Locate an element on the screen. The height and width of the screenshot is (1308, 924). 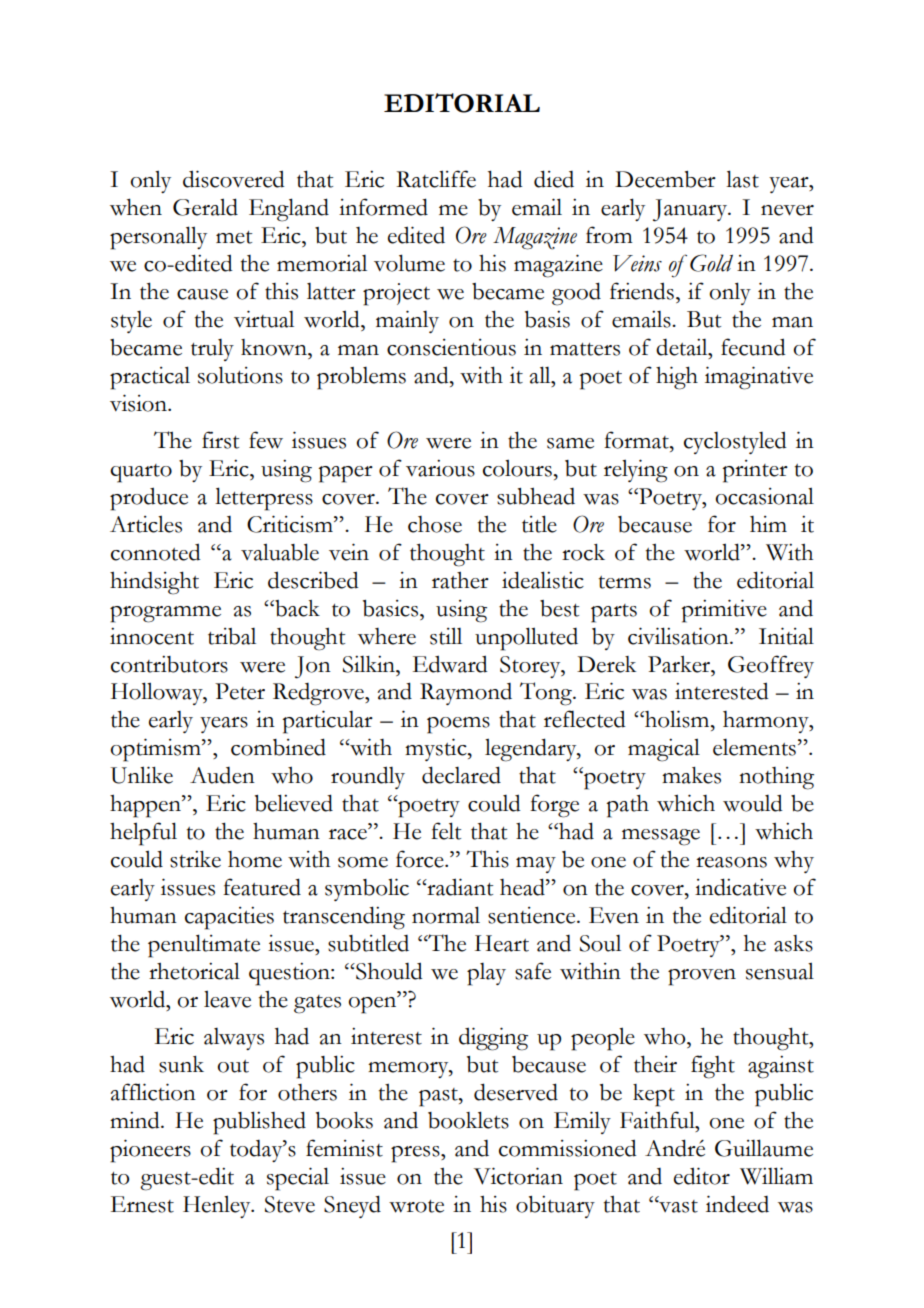
indeed is located at coordinates (737, 1204).
